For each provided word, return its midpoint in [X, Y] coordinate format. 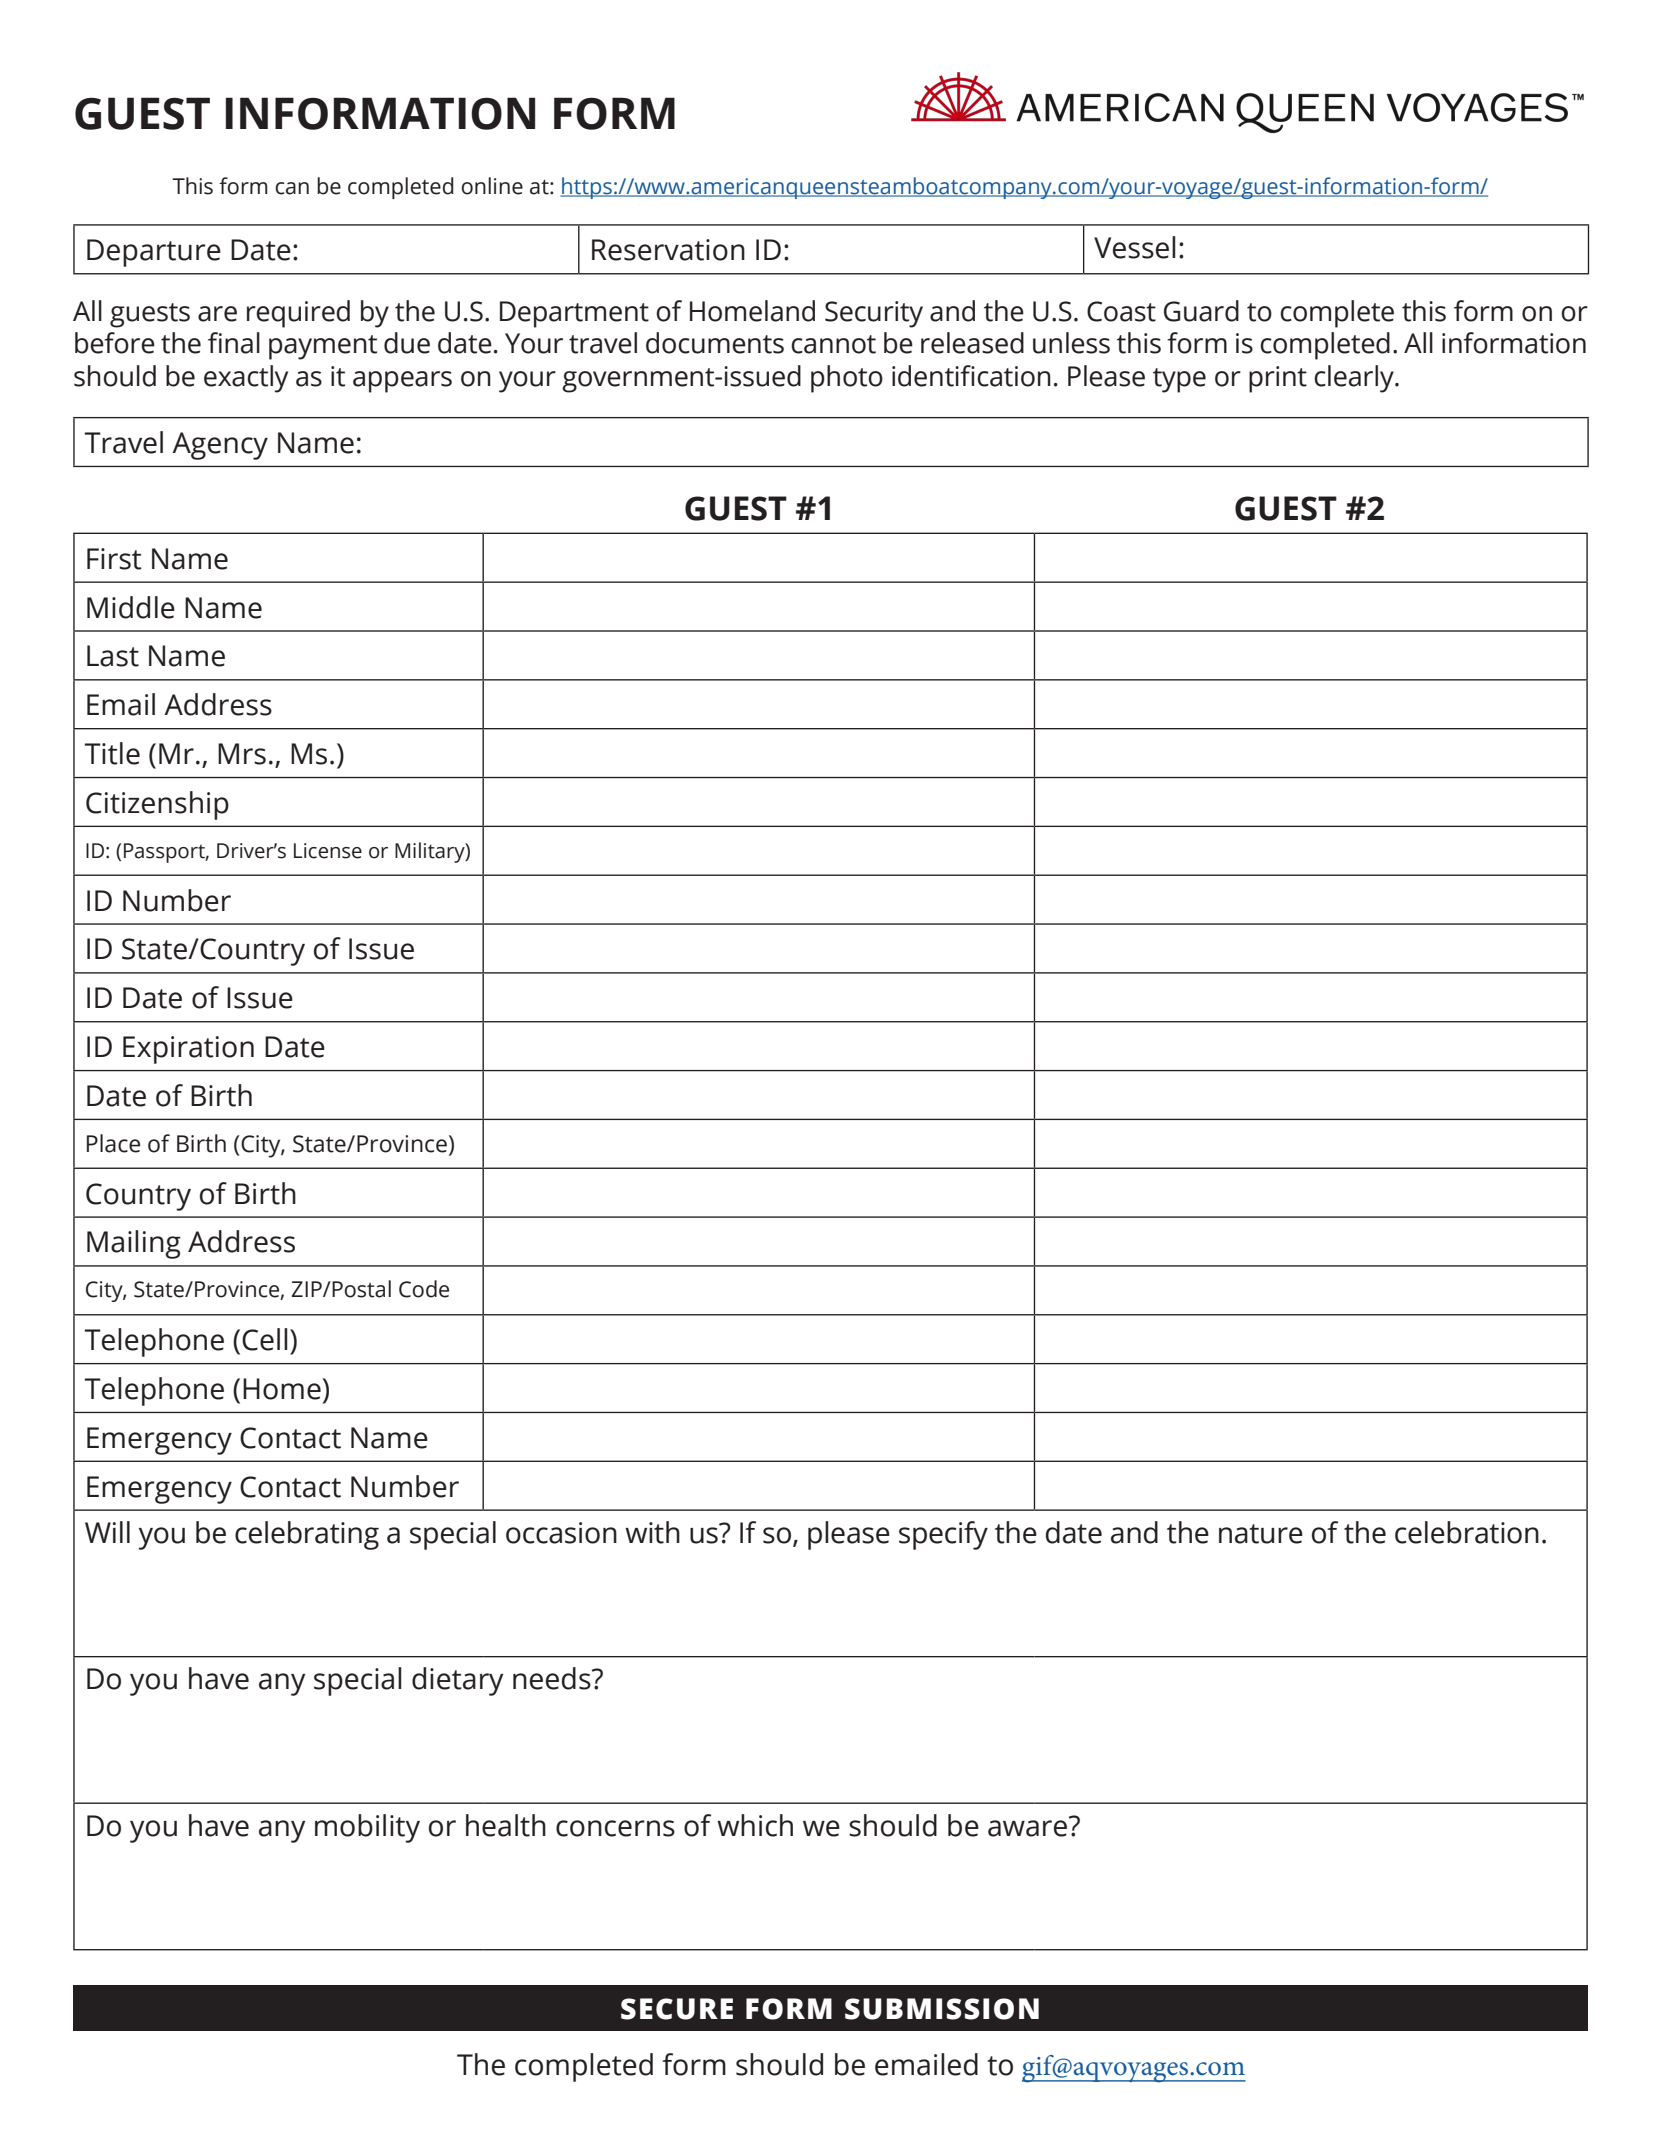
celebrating [307, 1535]
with [652, 1532]
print [1278, 379]
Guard [1201, 311]
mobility [367, 1828]
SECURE [677, 2009]
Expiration [188, 1050]
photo [847, 379]
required [298, 314]
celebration [1467, 1532]
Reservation [668, 250]
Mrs [242, 754]
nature [1261, 1534]
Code [424, 1289]
